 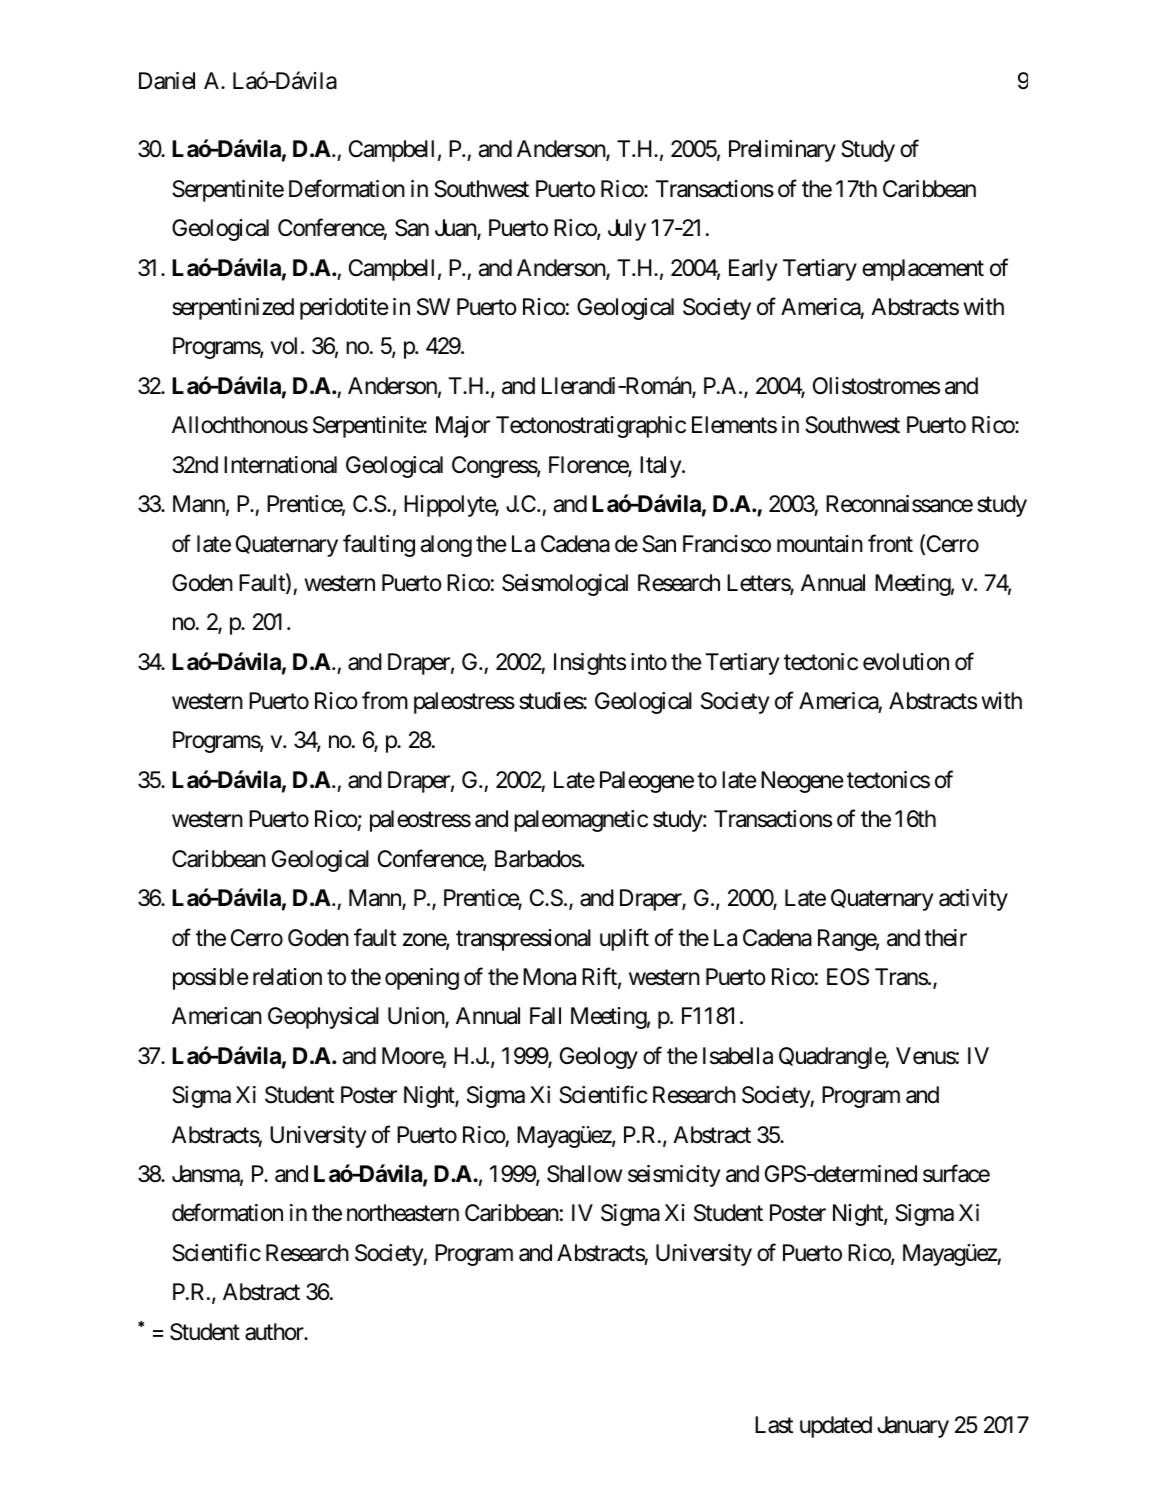 I want to click on Daniel, so click(x=167, y=81).
